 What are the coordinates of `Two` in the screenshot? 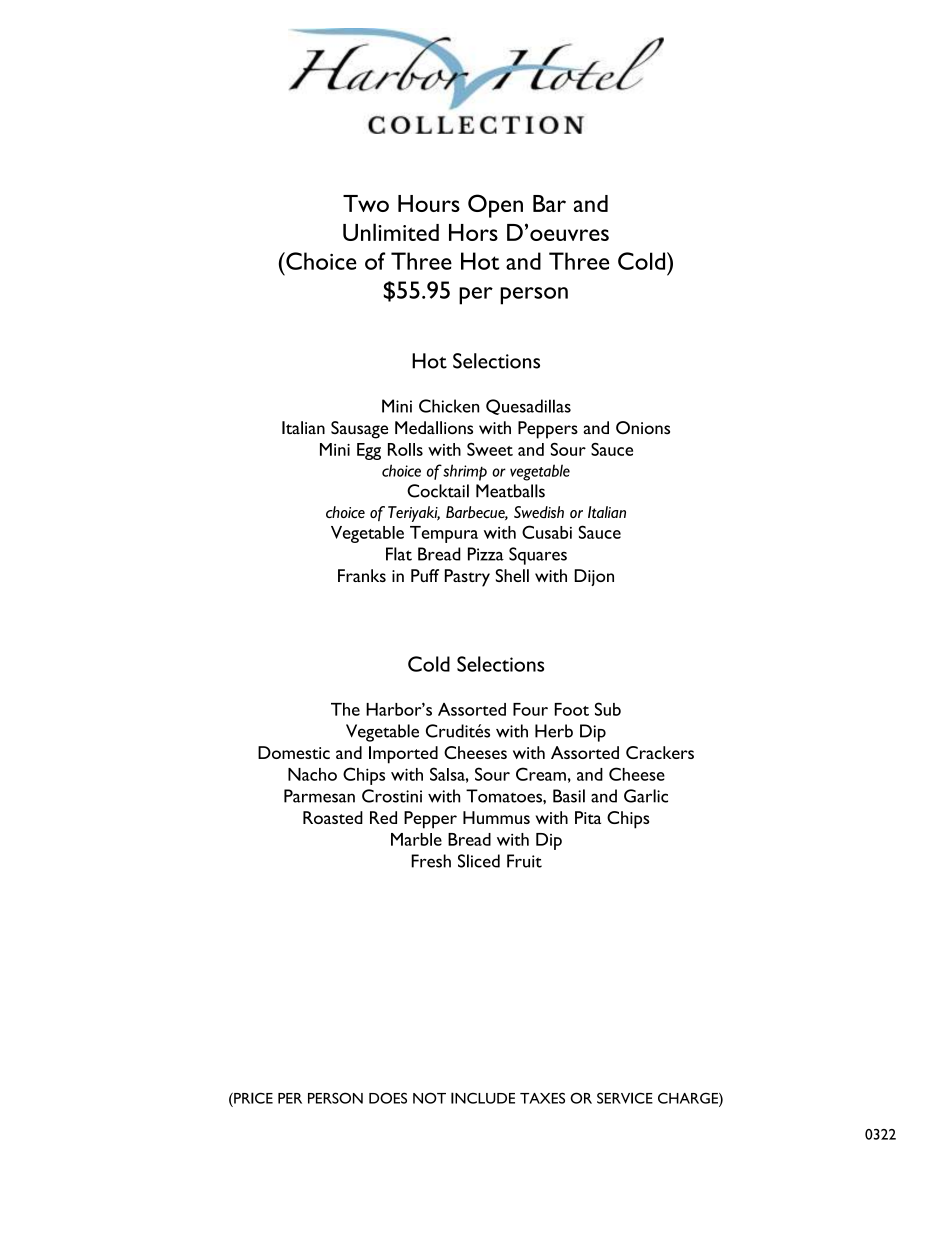 It's located at (366, 203).
